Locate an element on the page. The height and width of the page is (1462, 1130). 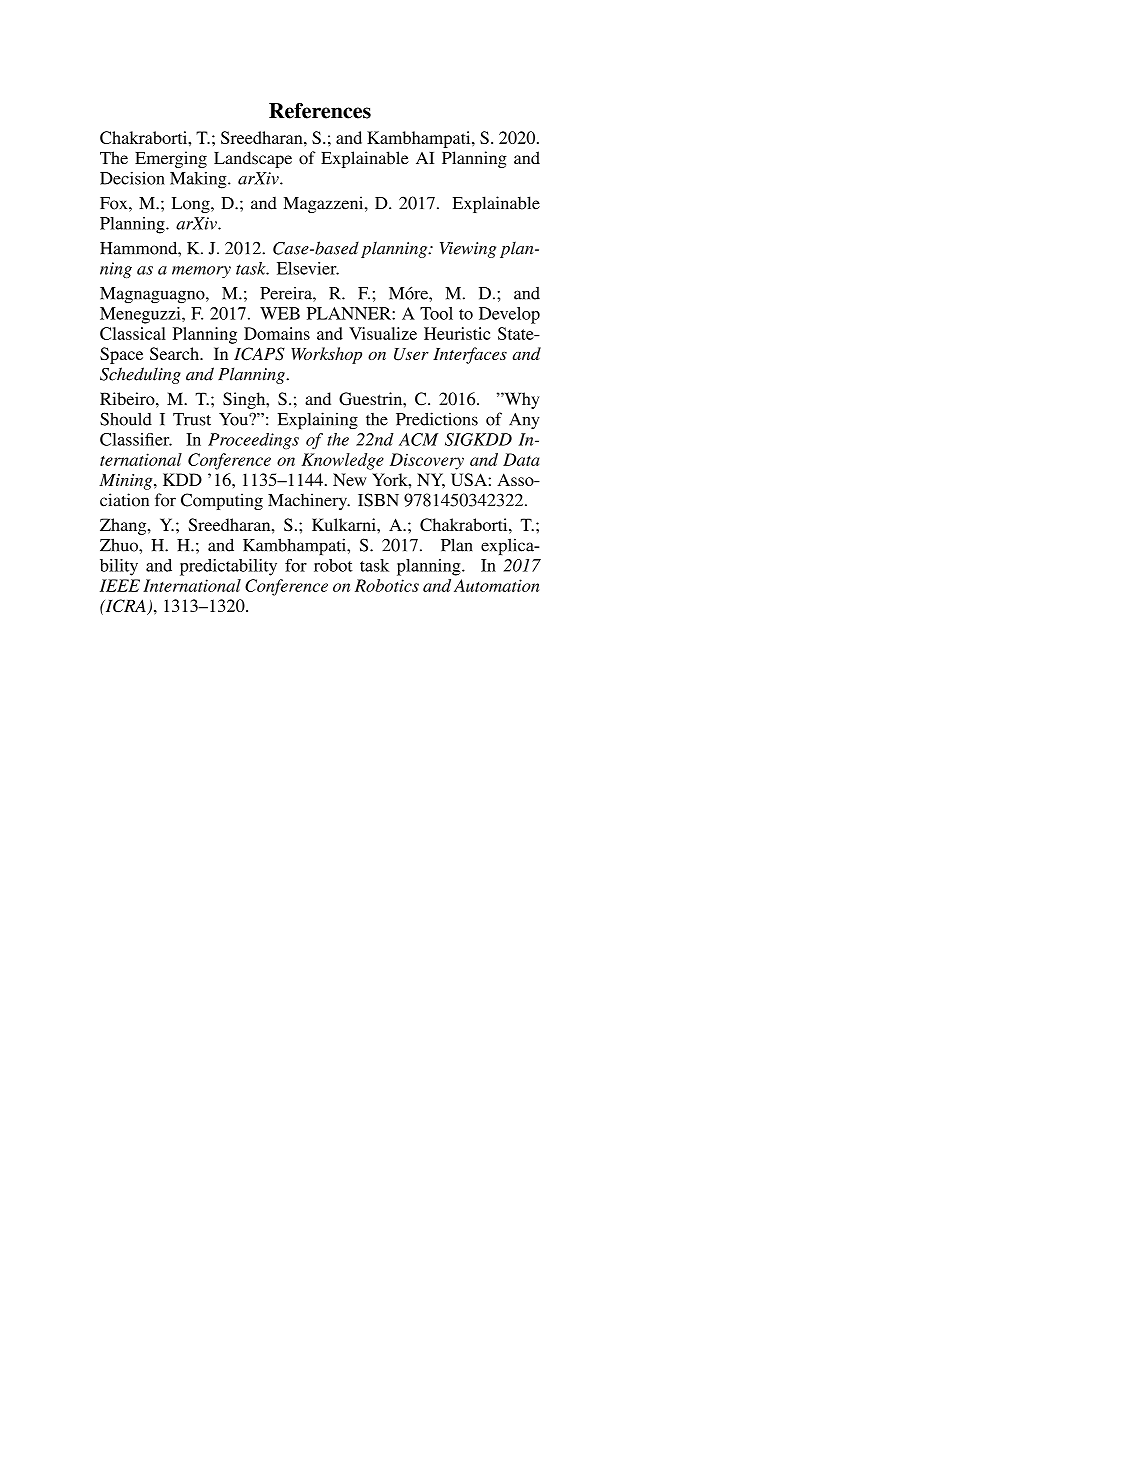
Kulkarni is located at coordinates (345, 524).
